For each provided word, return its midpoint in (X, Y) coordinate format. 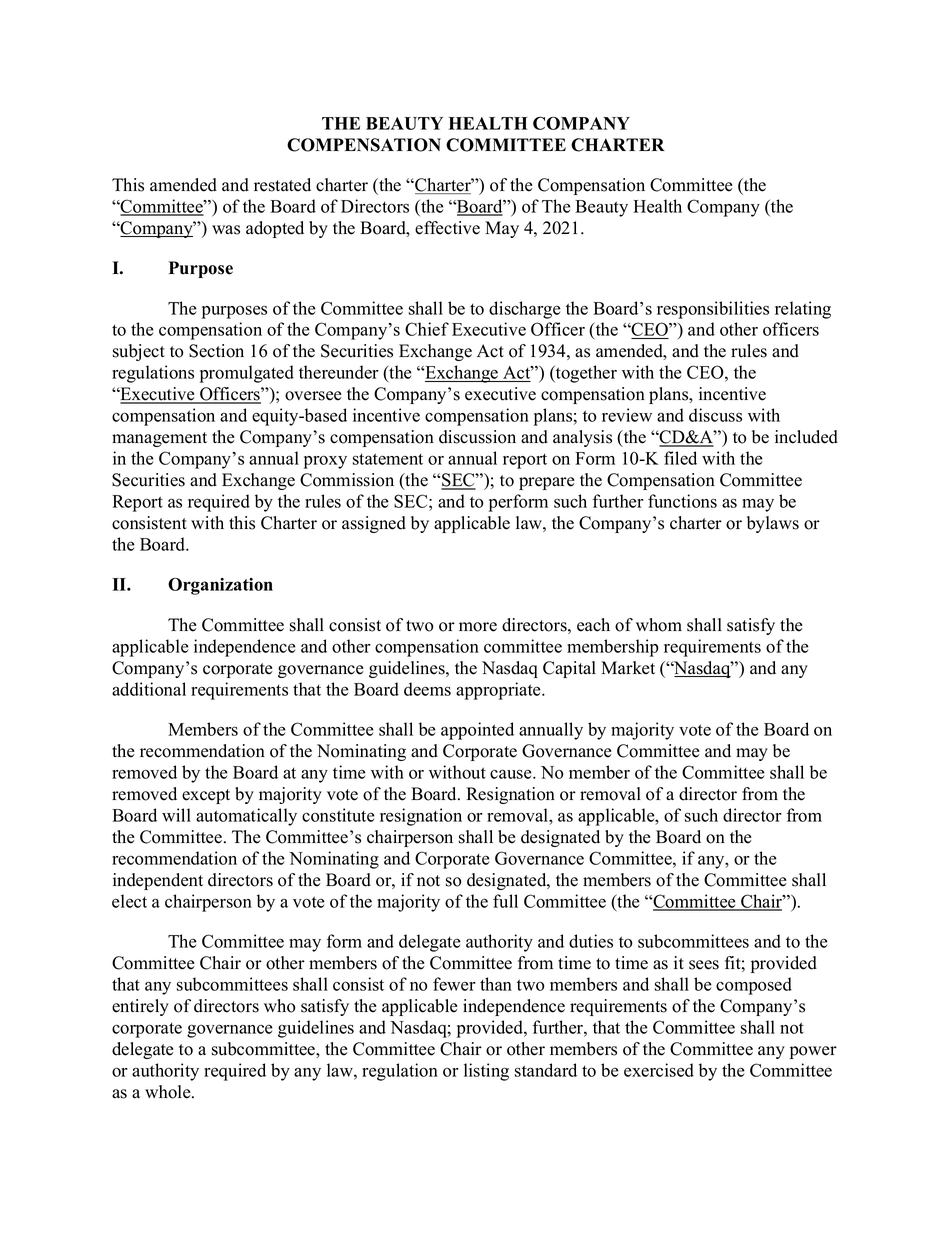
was (226, 230)
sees (704, 965)
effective (447, 228)
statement (388, 459)
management (159, 439)
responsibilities (713, 310)
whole (169, 1092)
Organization (220, 586)
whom (659, 625)
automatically (246, 817)
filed (680, 458)
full (505, 901)
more (478, 627)
